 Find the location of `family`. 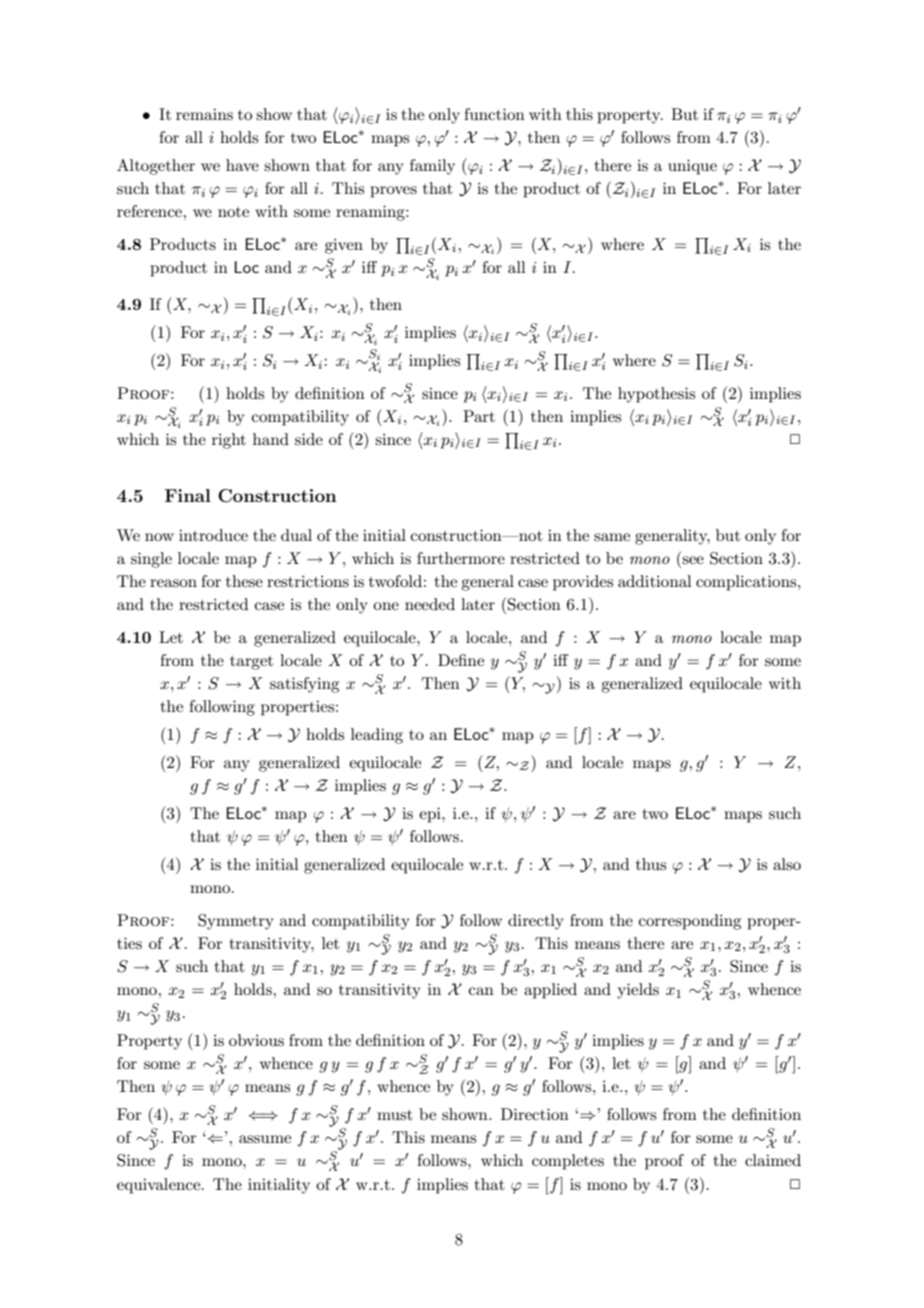

family is located at coordinates (432, 167).
